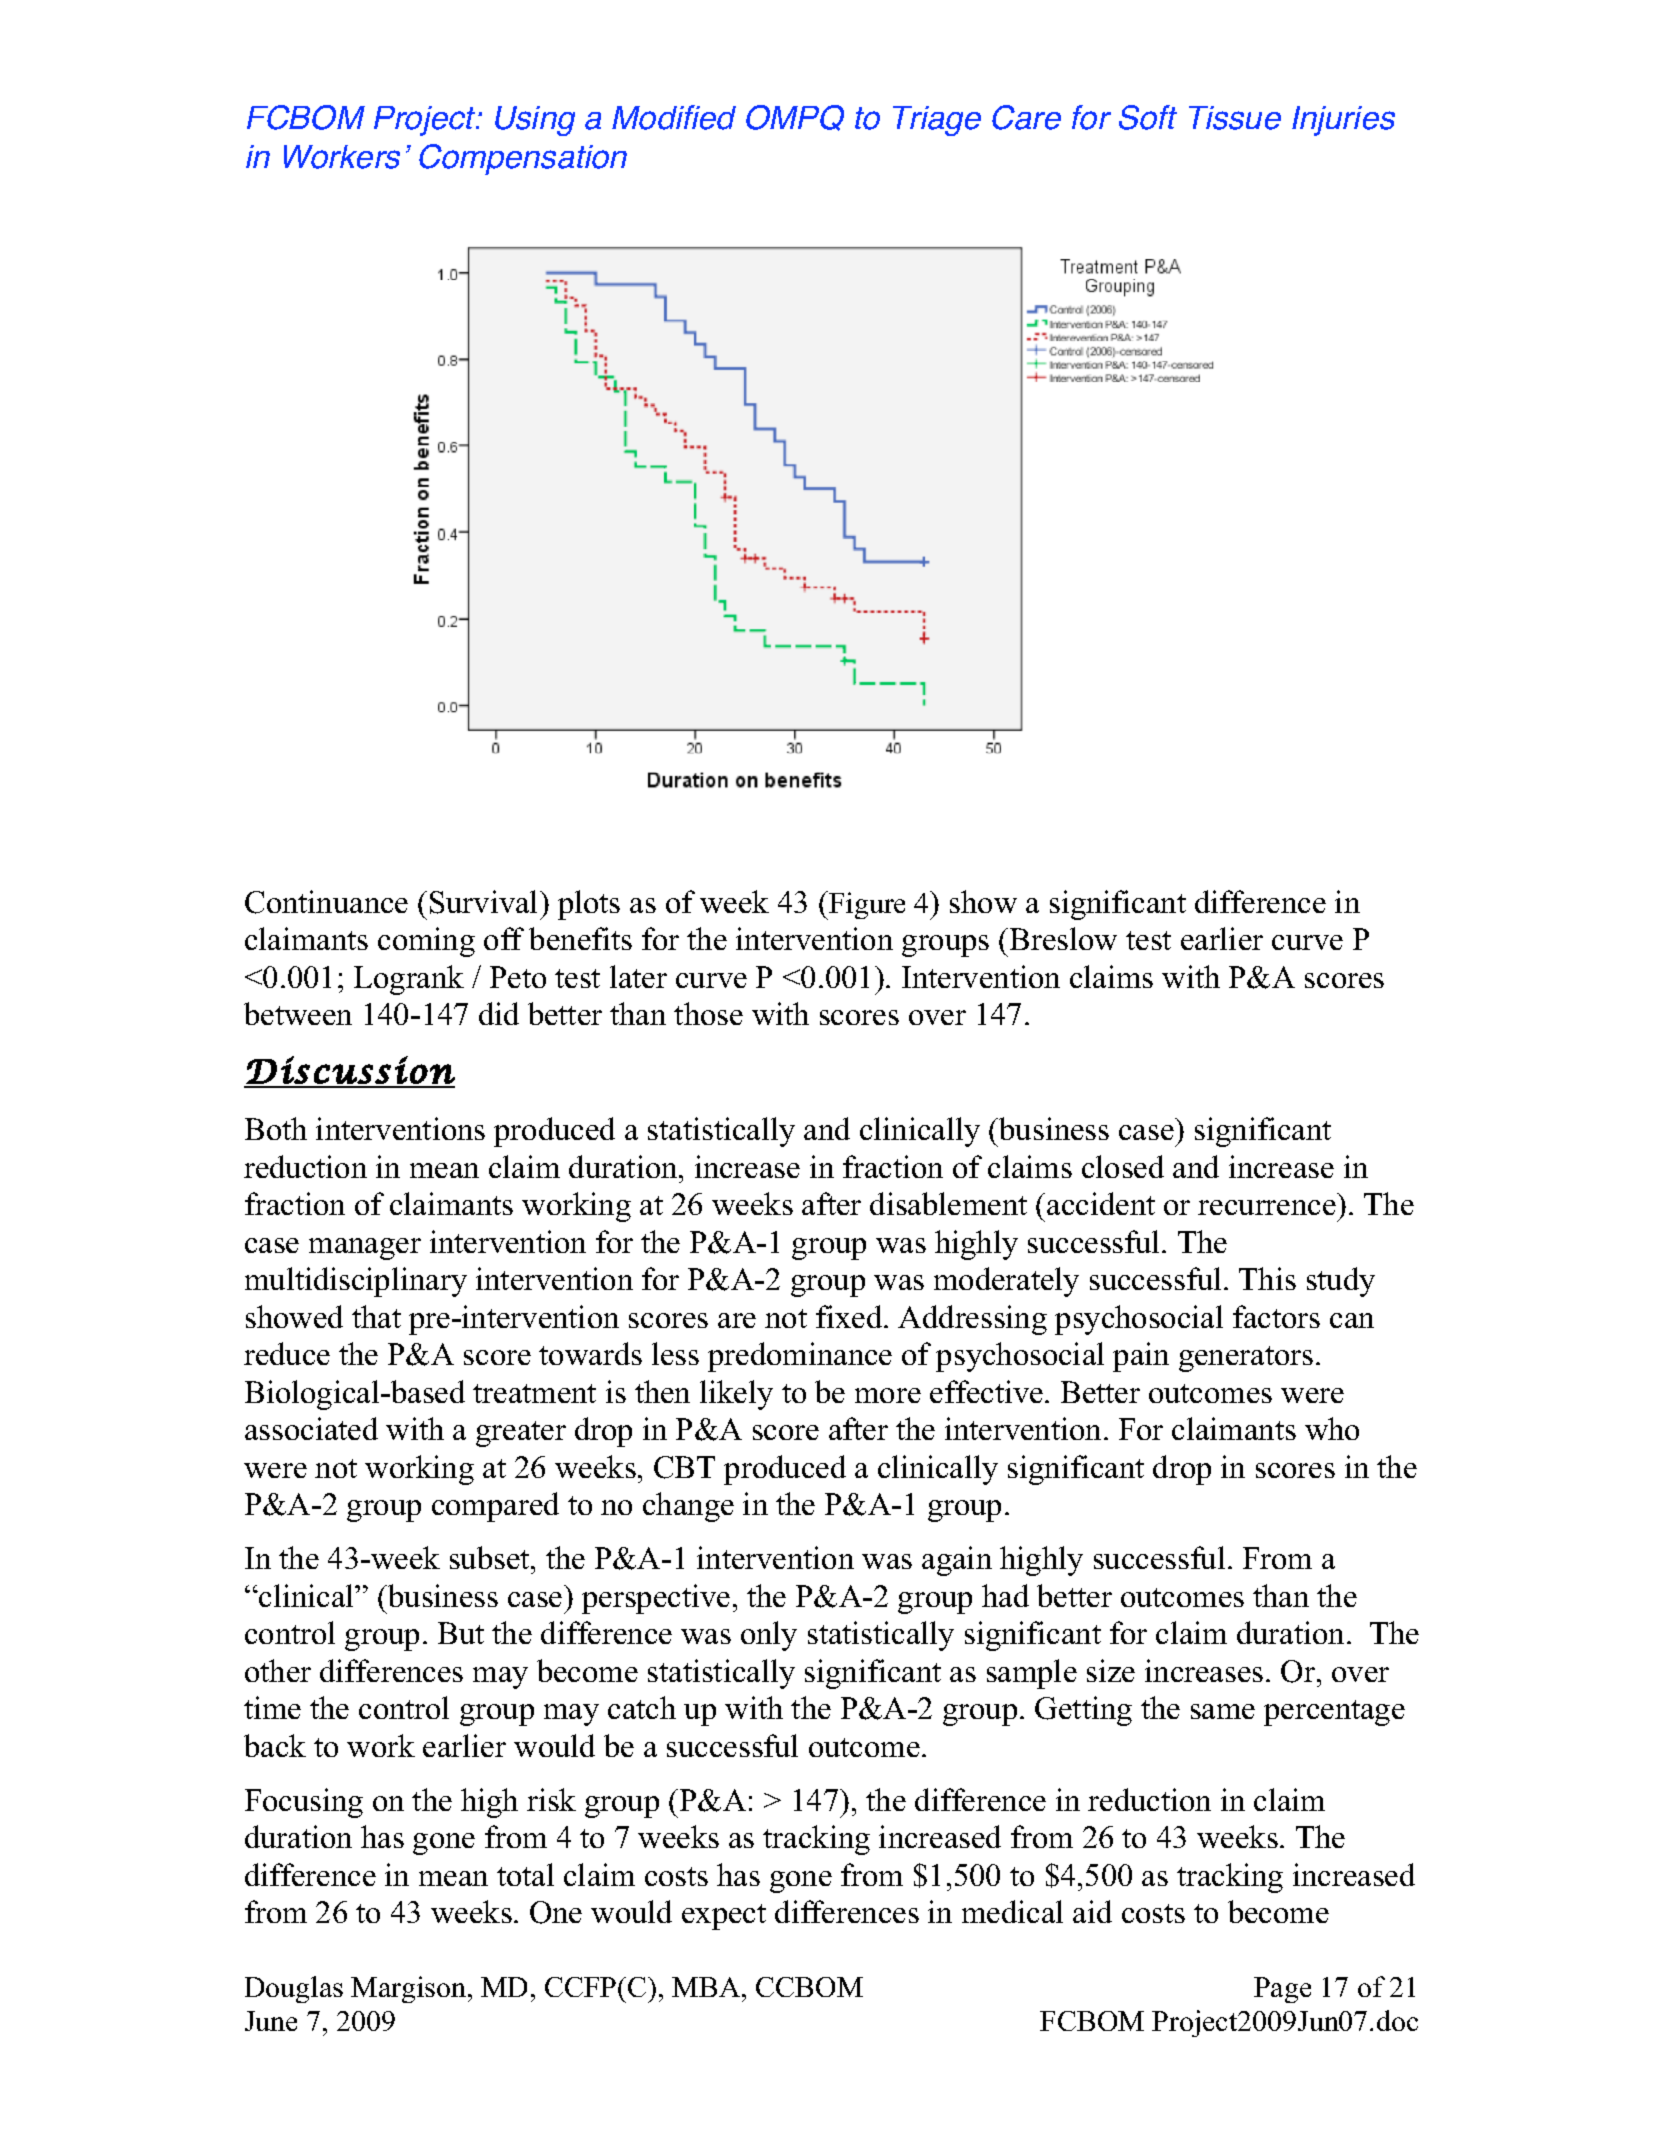 This screenshot has height=2154, width=1665. I want to click on Douglas, so click(294, 1989).
